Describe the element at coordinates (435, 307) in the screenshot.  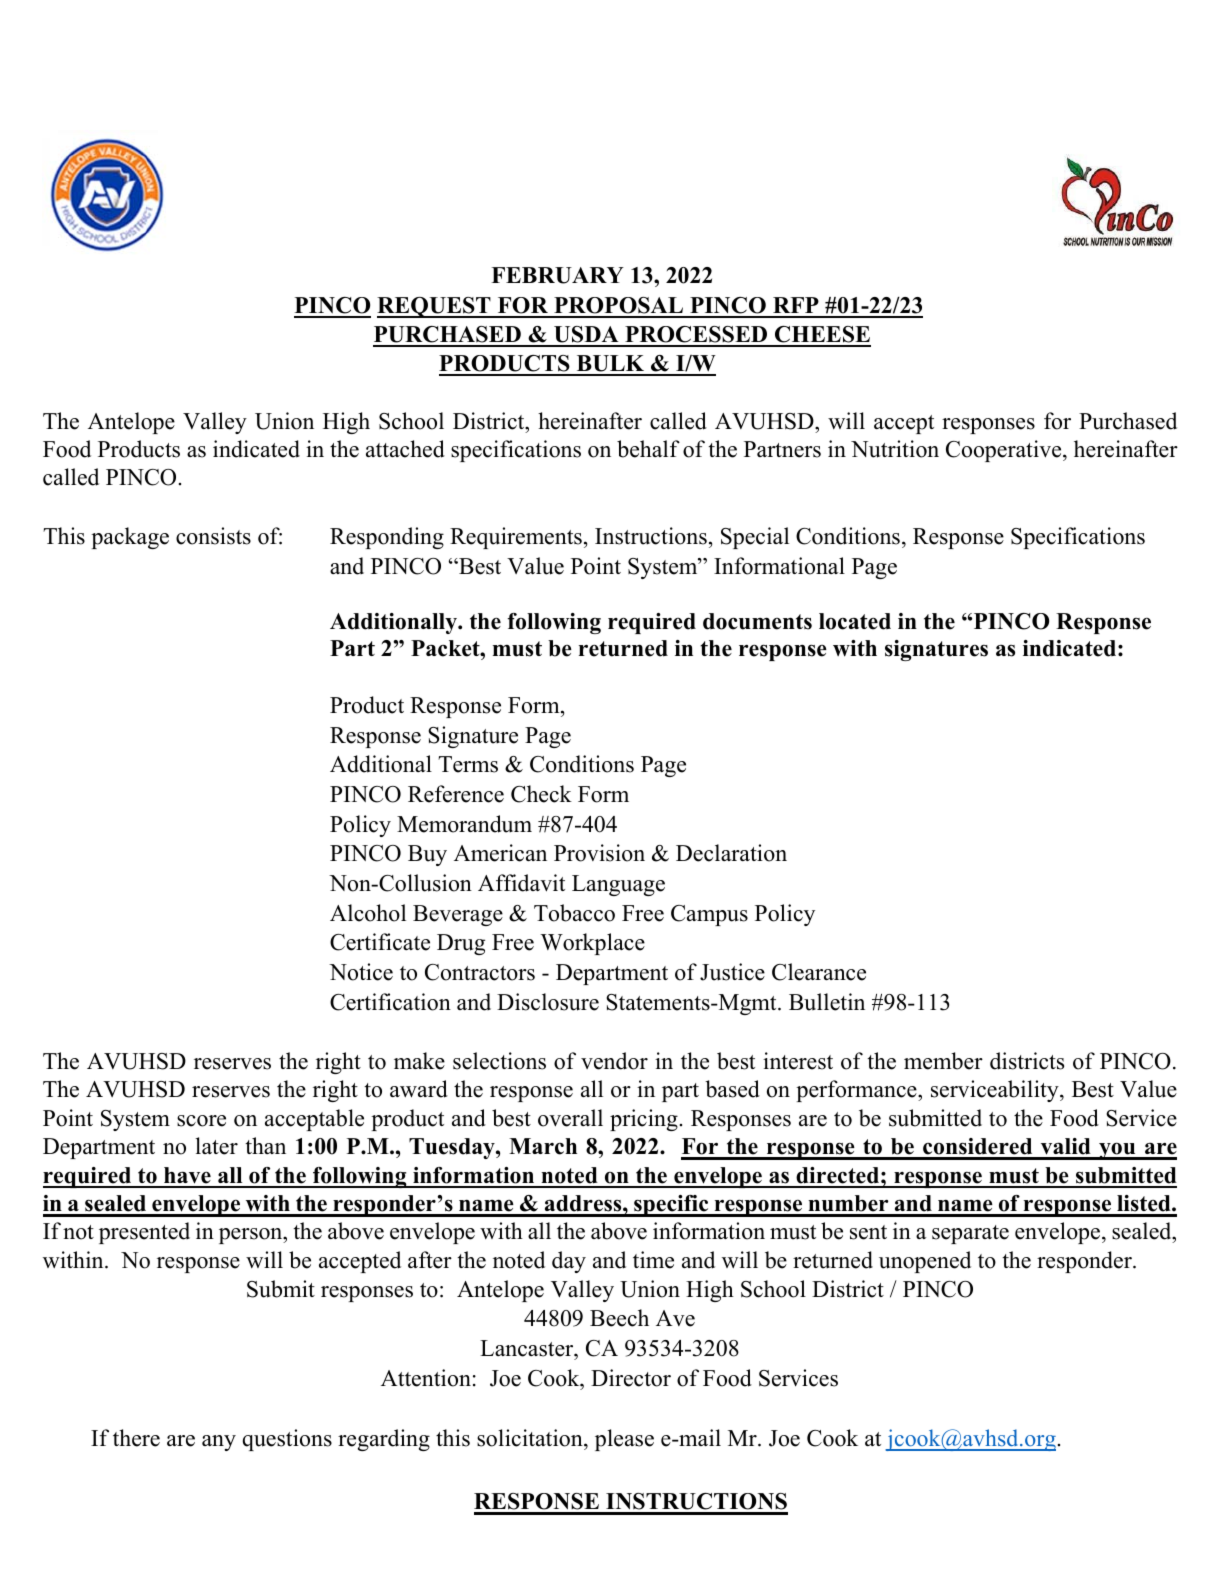
I see `REQUEST` at that location.
